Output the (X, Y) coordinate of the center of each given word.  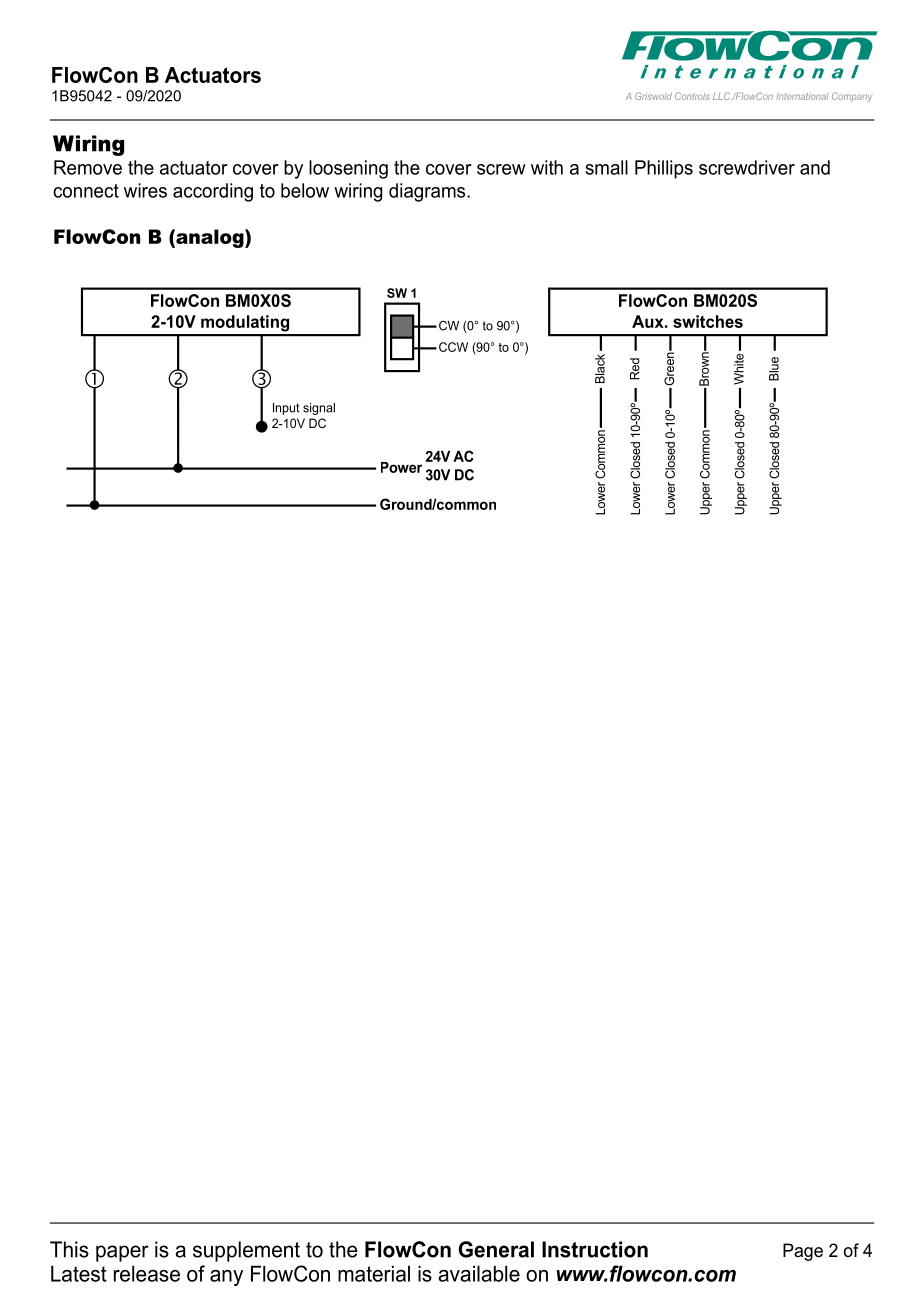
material (374, 1273)
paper (122, 1253)
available (479, 1273)
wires (145, 190)
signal (319, 409)
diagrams (428, 192)
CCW (453, 347)
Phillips (664, 169)
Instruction (595, 1249)
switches (708, 321)
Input (286, 409)
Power (401, 467)
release (147, 1273)
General (496, 1249)
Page (803, 1252)
